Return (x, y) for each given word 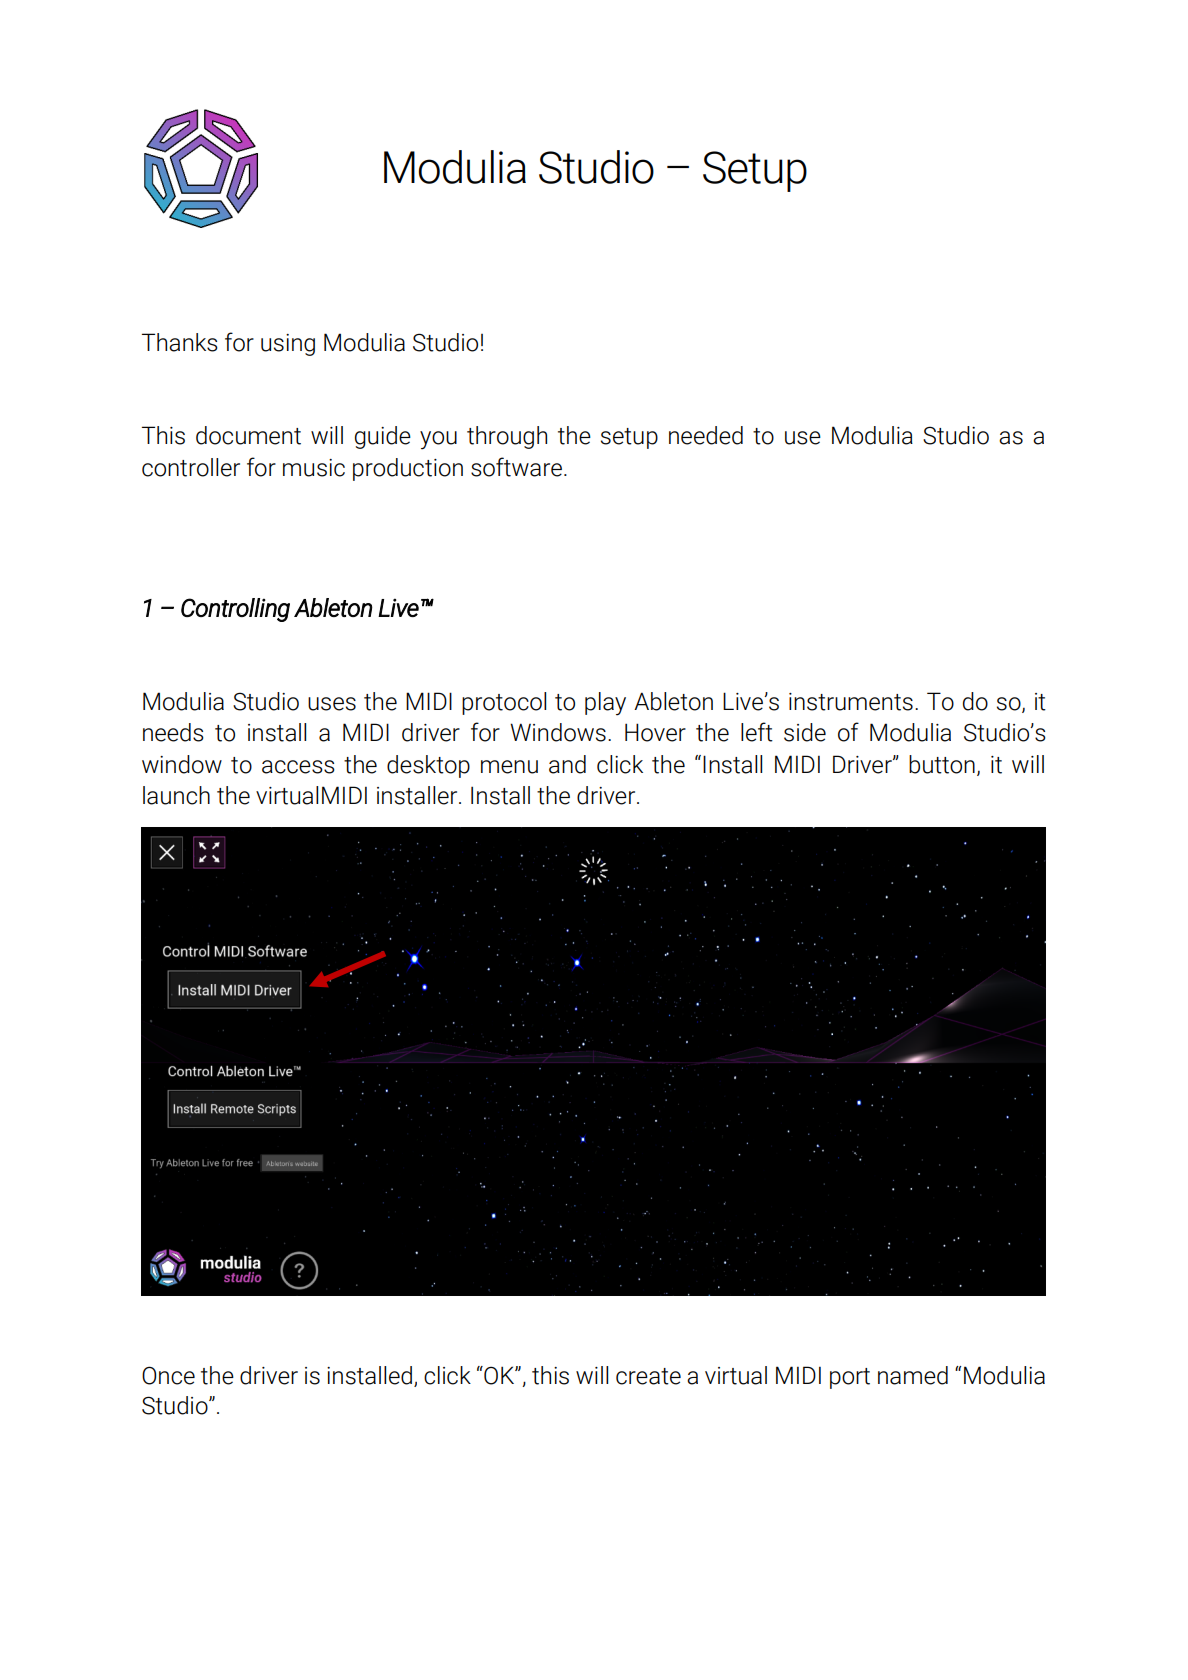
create (648, 1376)
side (805, 732)
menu (509, 767)
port (850, 1378)
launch (176, 795)
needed (706, 435)
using (288, 345)
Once (168, 1375)
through (507, 437)
